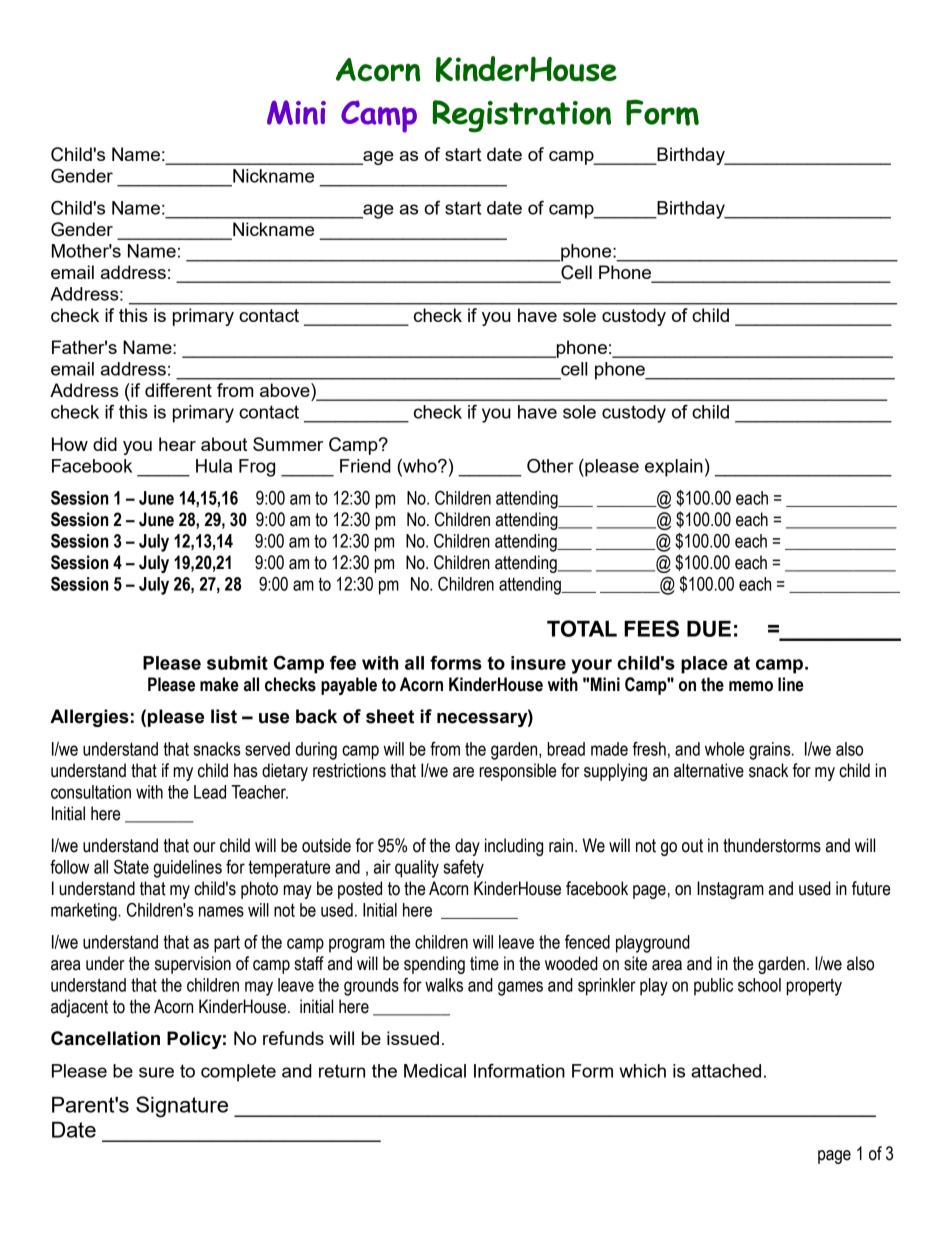 Image resolution: width=952 pixels, height=1233 pixels. Describe the element at coordinates (709, 628) in the screenshot. I see `DUE` at that location.
